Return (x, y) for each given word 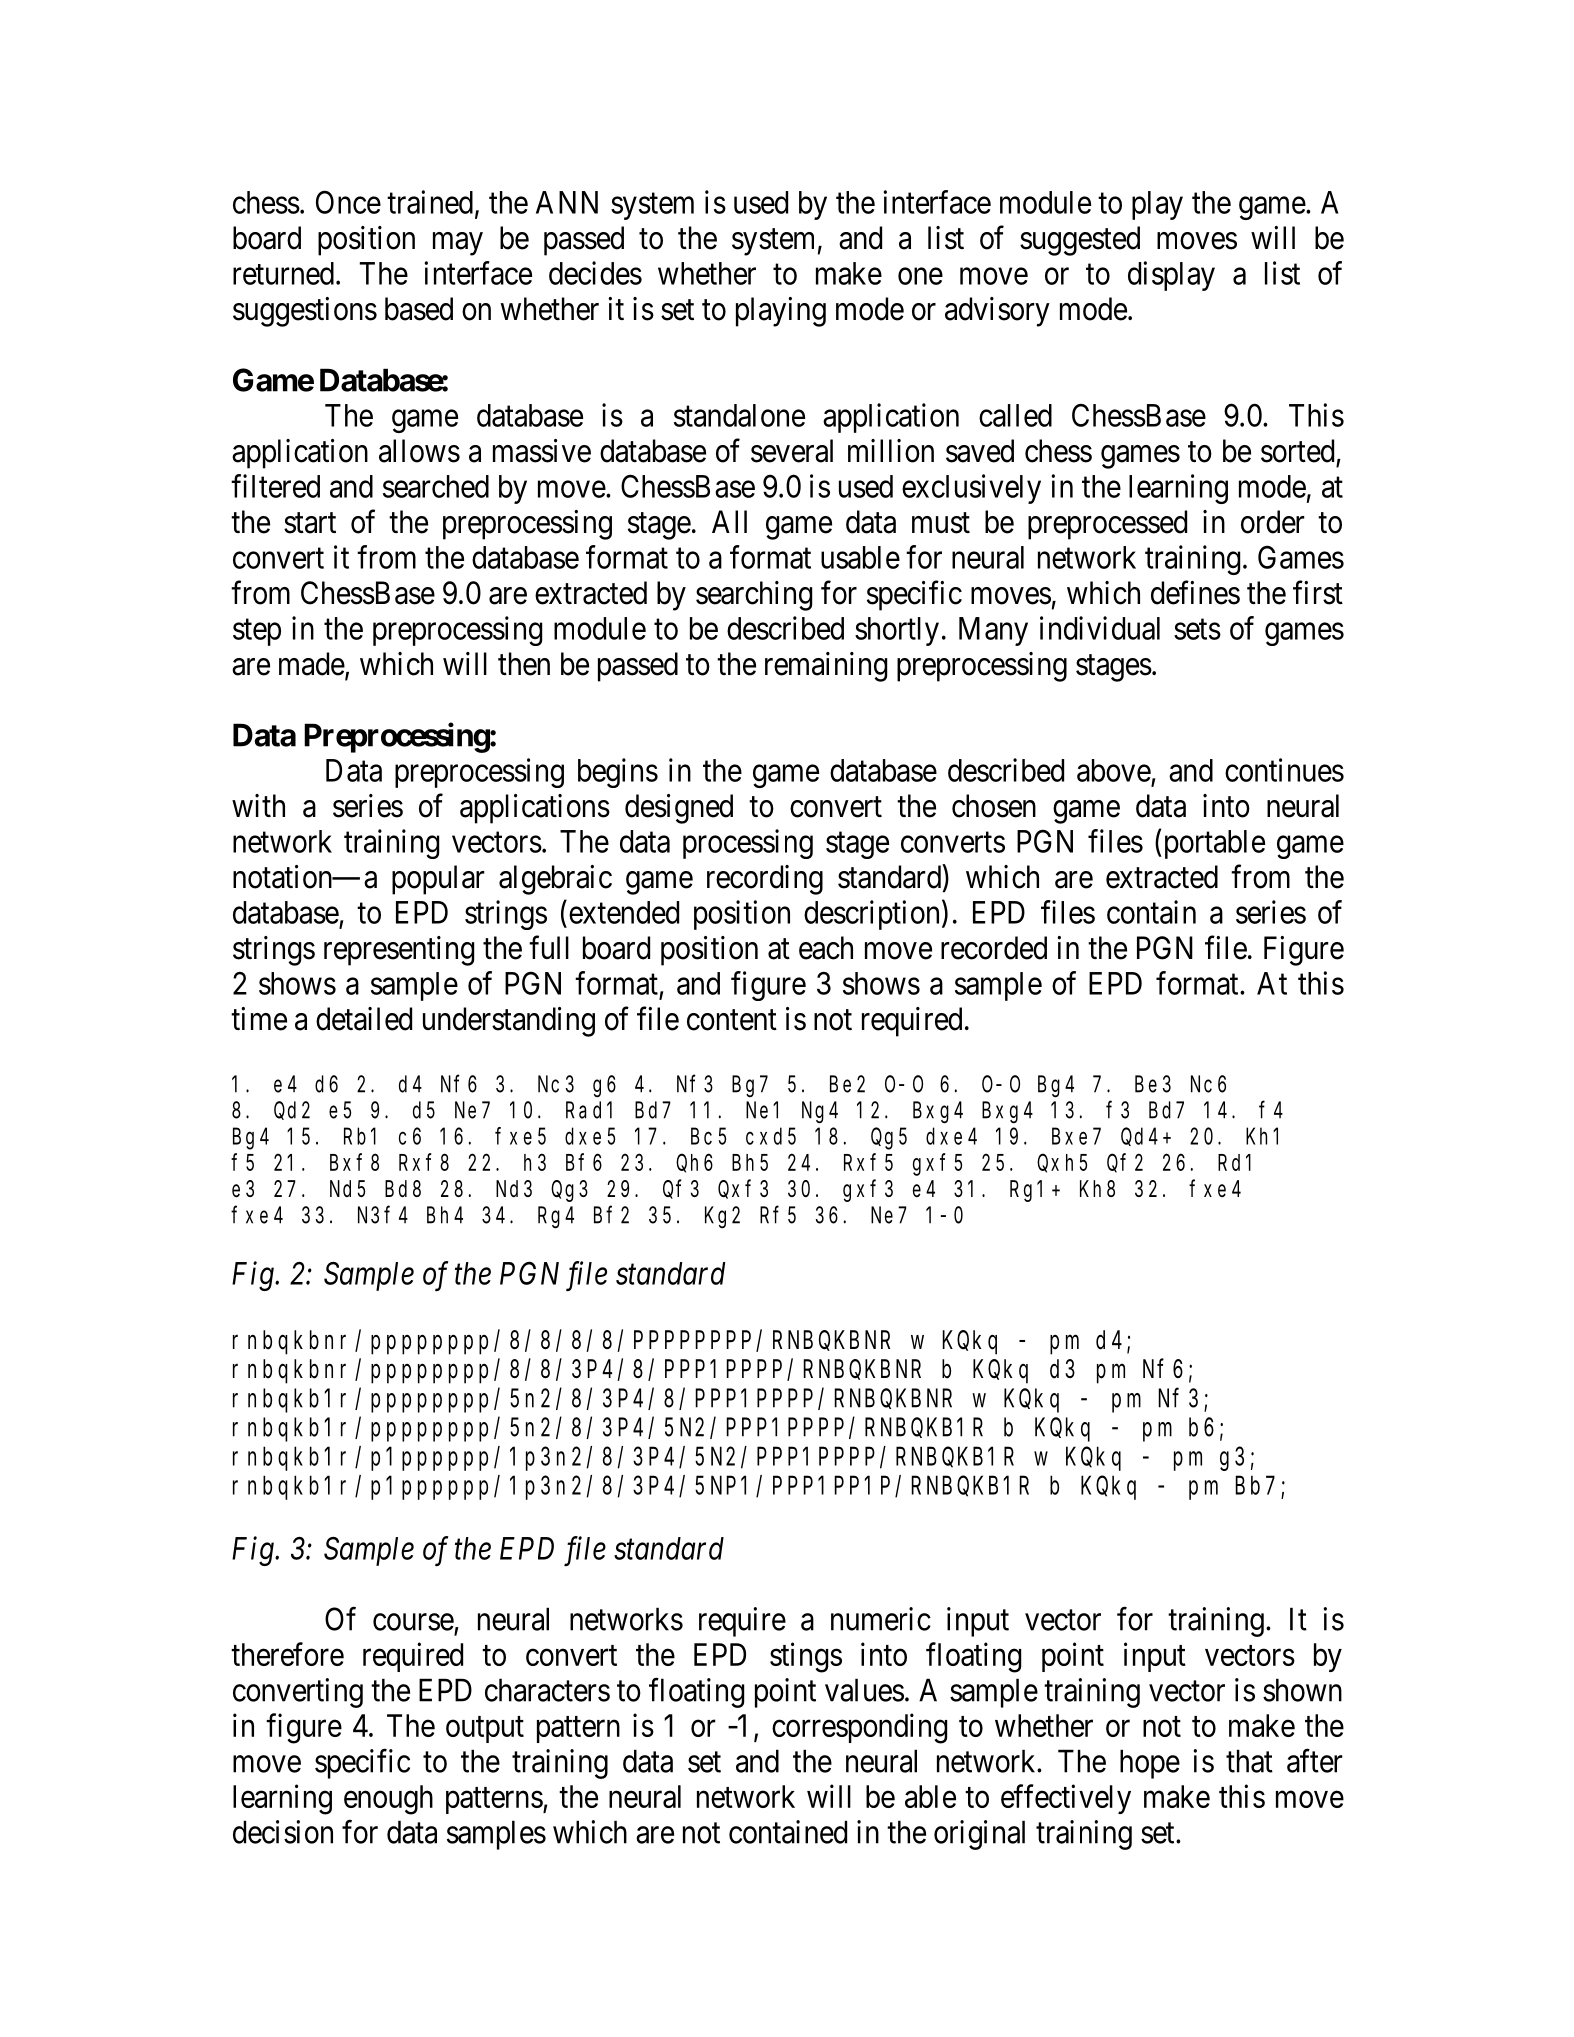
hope (1150, 1764)
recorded (994, 948)
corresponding (859, 1728)
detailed (364, 1019)
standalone (739, 415)
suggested (1080, 241)
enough (388, 1800)
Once (348, 202)
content (732, 1020)
